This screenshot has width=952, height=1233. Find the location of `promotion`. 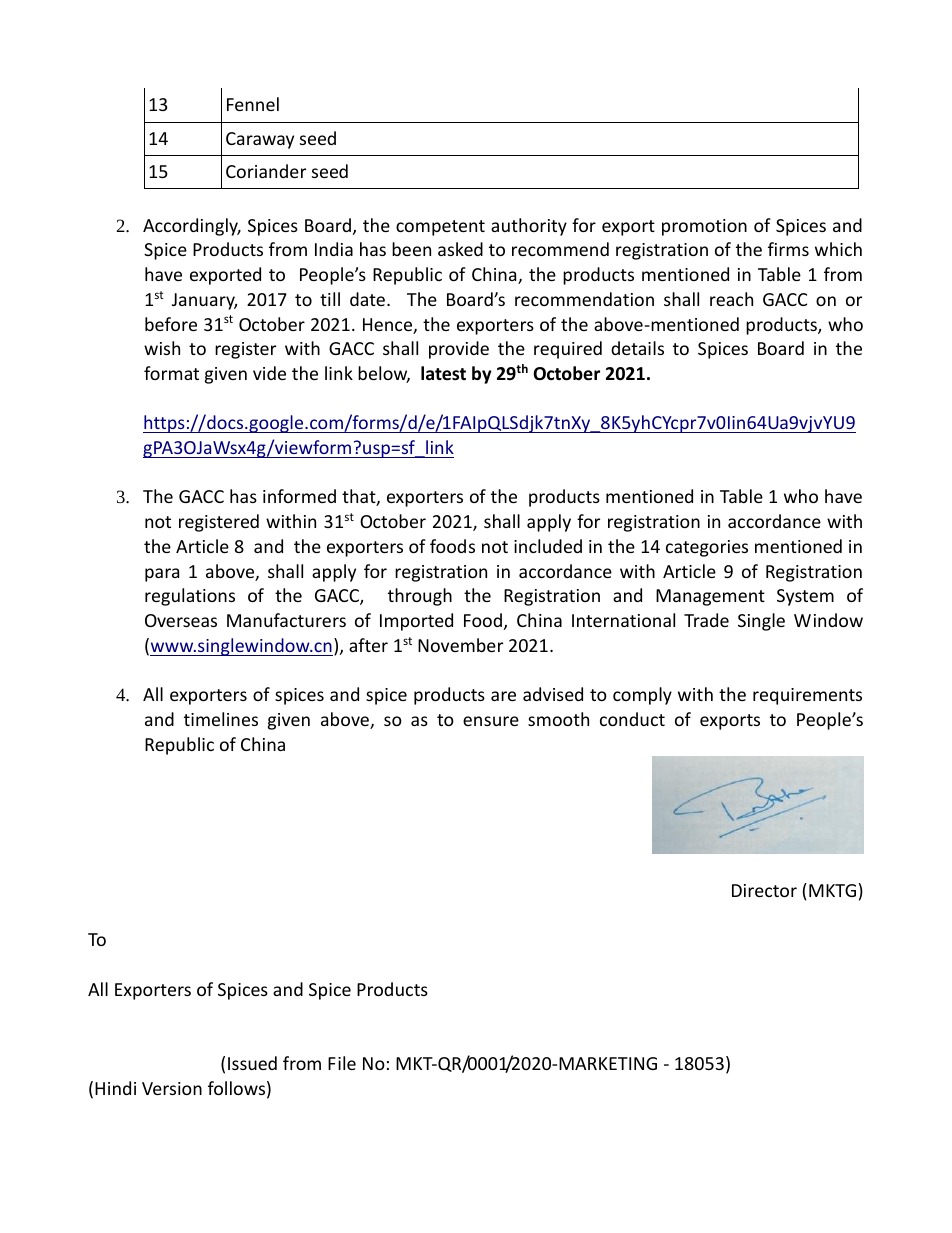

promotion is located at coordinates (704, 227).
